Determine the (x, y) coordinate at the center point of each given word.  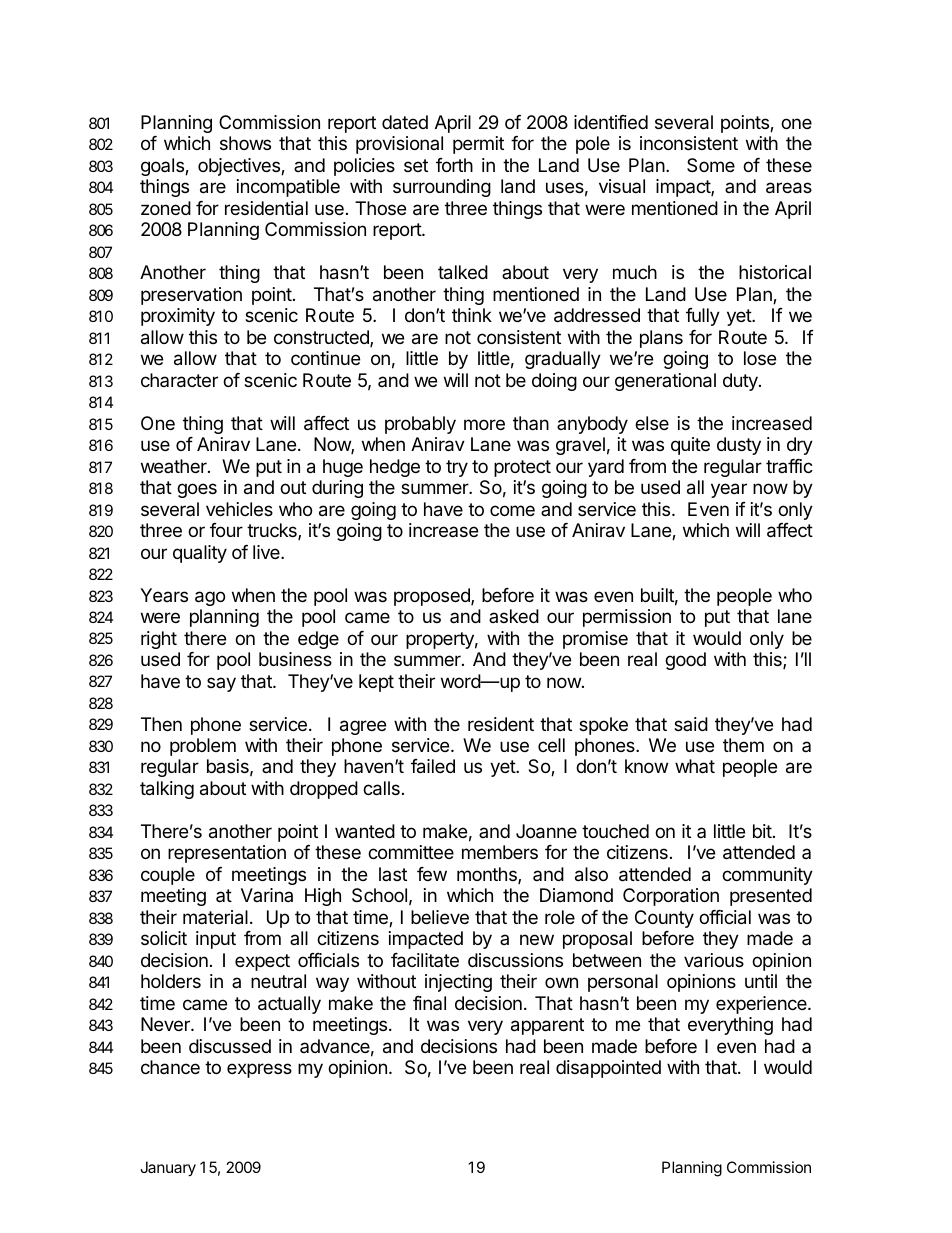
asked (514, 616)
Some (711, 165)
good (685, 661)
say (221, 684)
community (767, 876)
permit (478, 145)
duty (741, 382)
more (484, 424)
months (488, 875)
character (179, 380)
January (168, 1169)
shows (245, 143)
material (215, 917)
